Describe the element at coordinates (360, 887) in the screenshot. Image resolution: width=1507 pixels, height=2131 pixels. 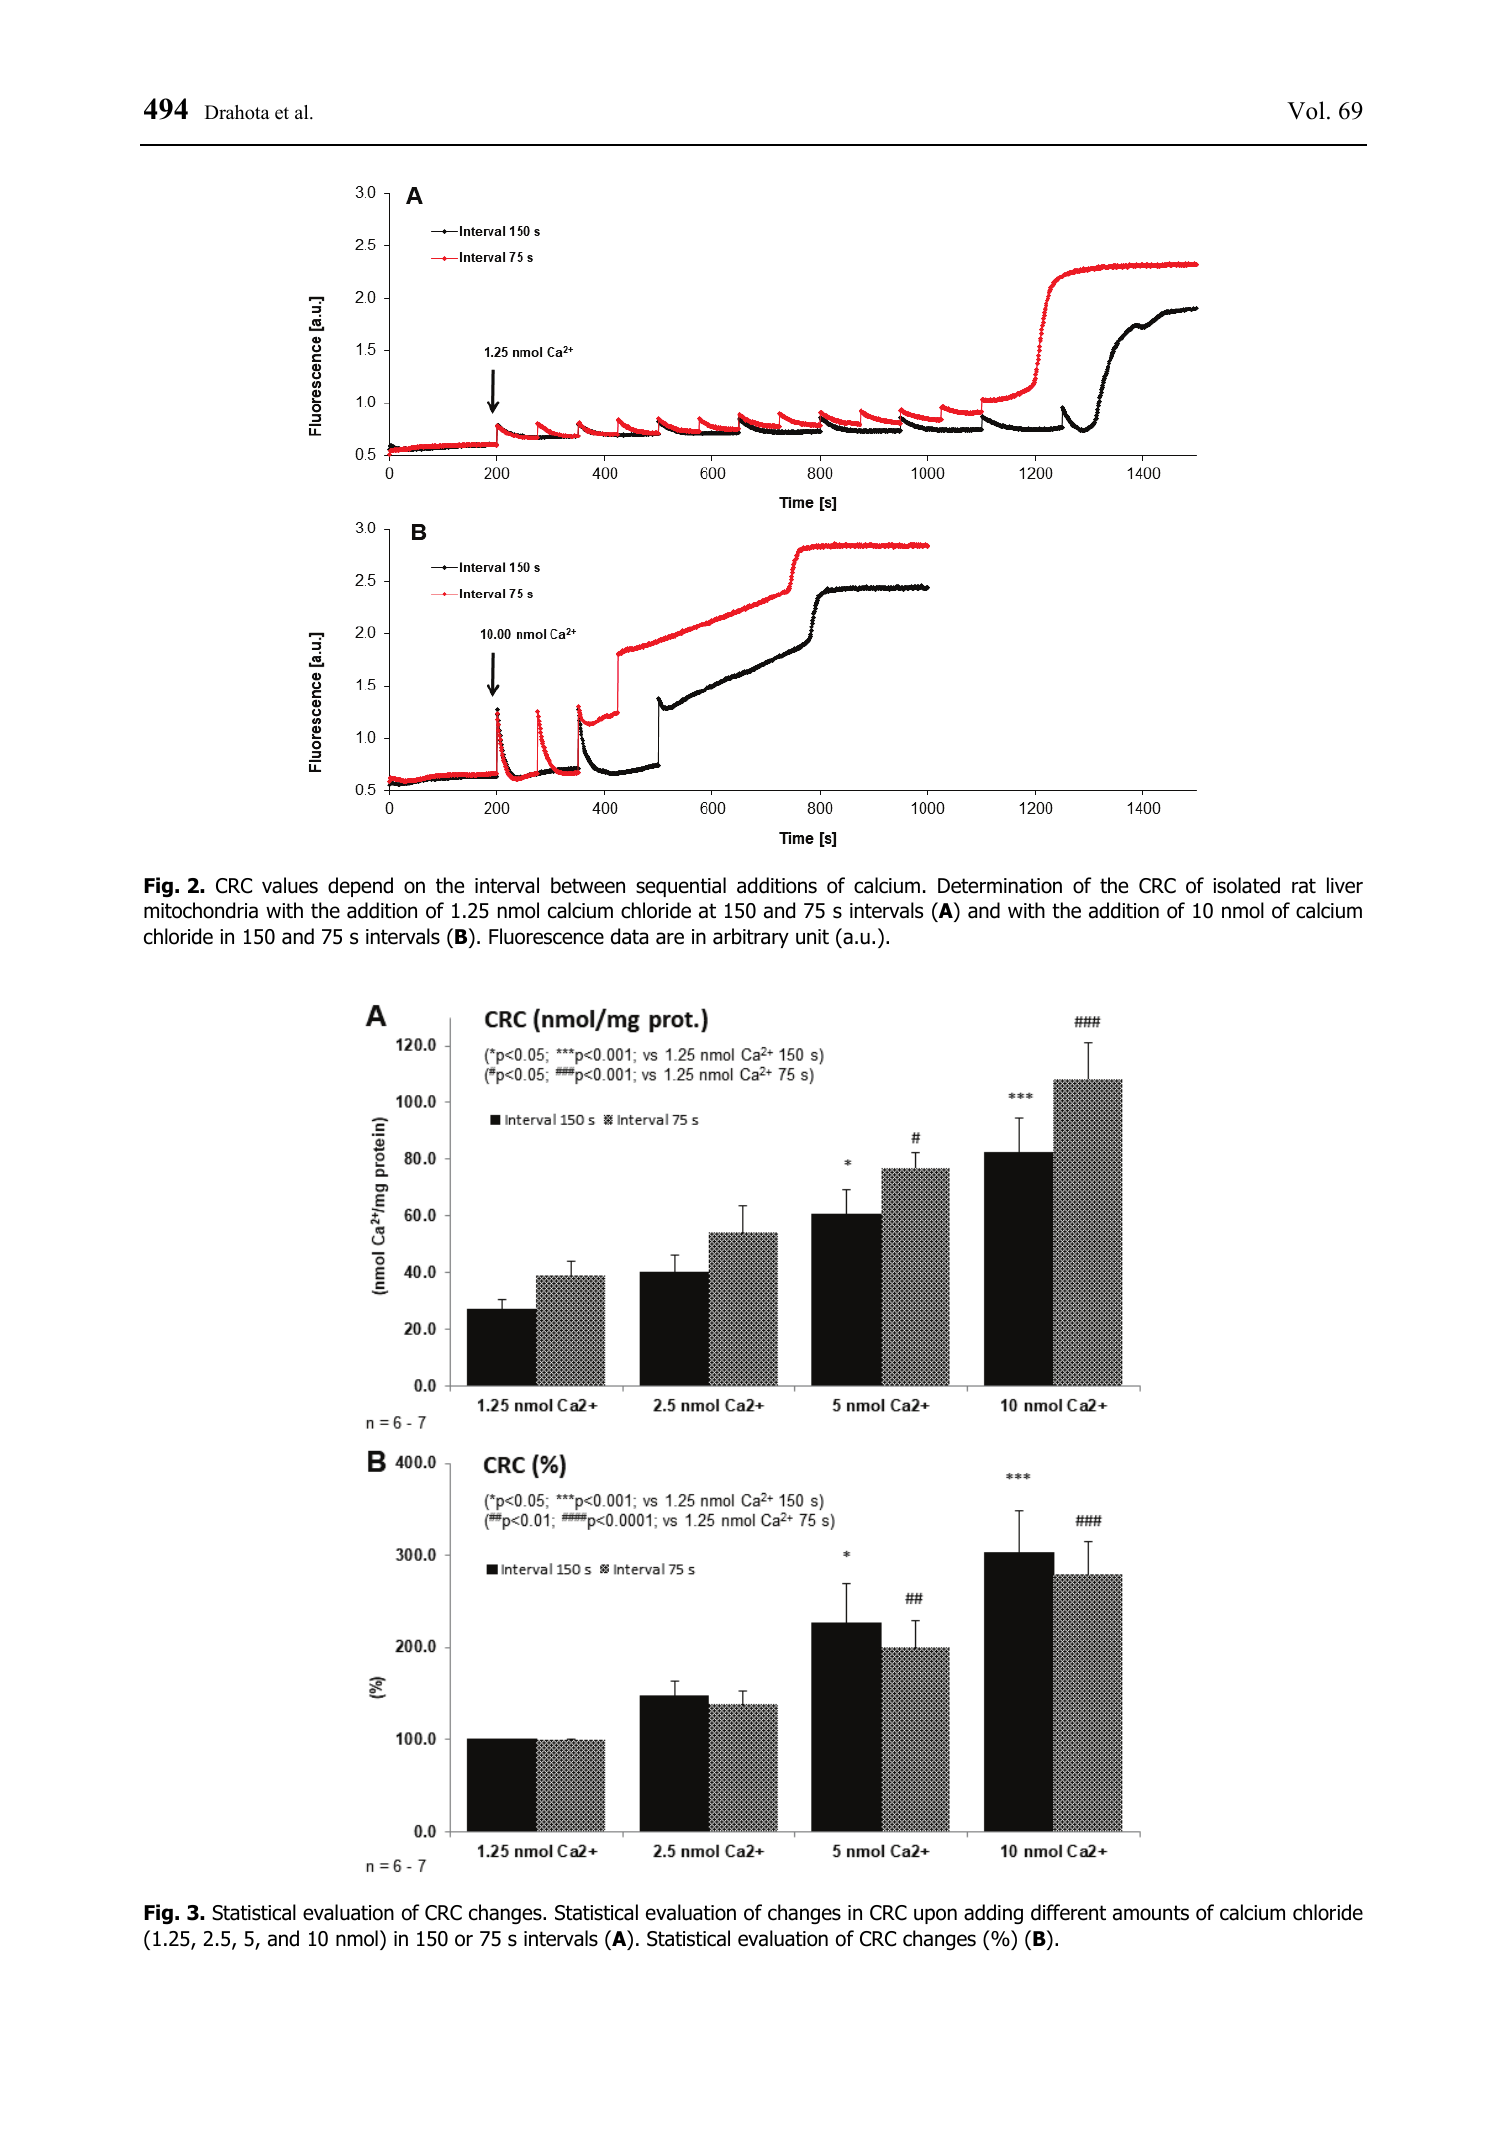
I see `depend` at that location.
